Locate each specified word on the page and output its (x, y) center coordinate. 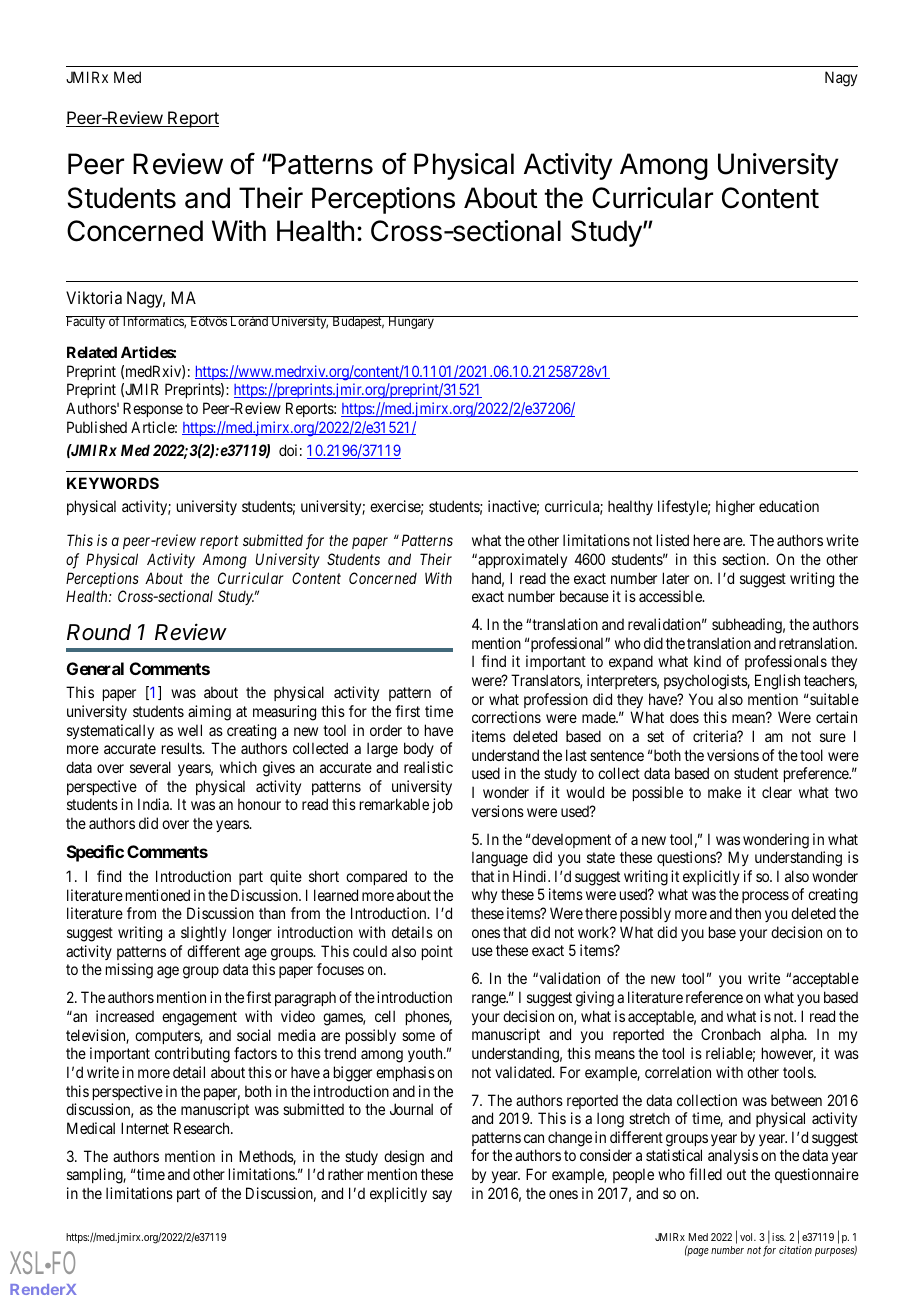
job (442, 805)
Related (92, 352)
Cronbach (731, 1034)
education (789, 506)
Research (203, 1128)
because (584, 596)
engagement (199, 1018)
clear (777, 792)
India (154, 804)
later (676, 578)
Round (99, 632)
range (490, 1000)
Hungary (411, 322)
